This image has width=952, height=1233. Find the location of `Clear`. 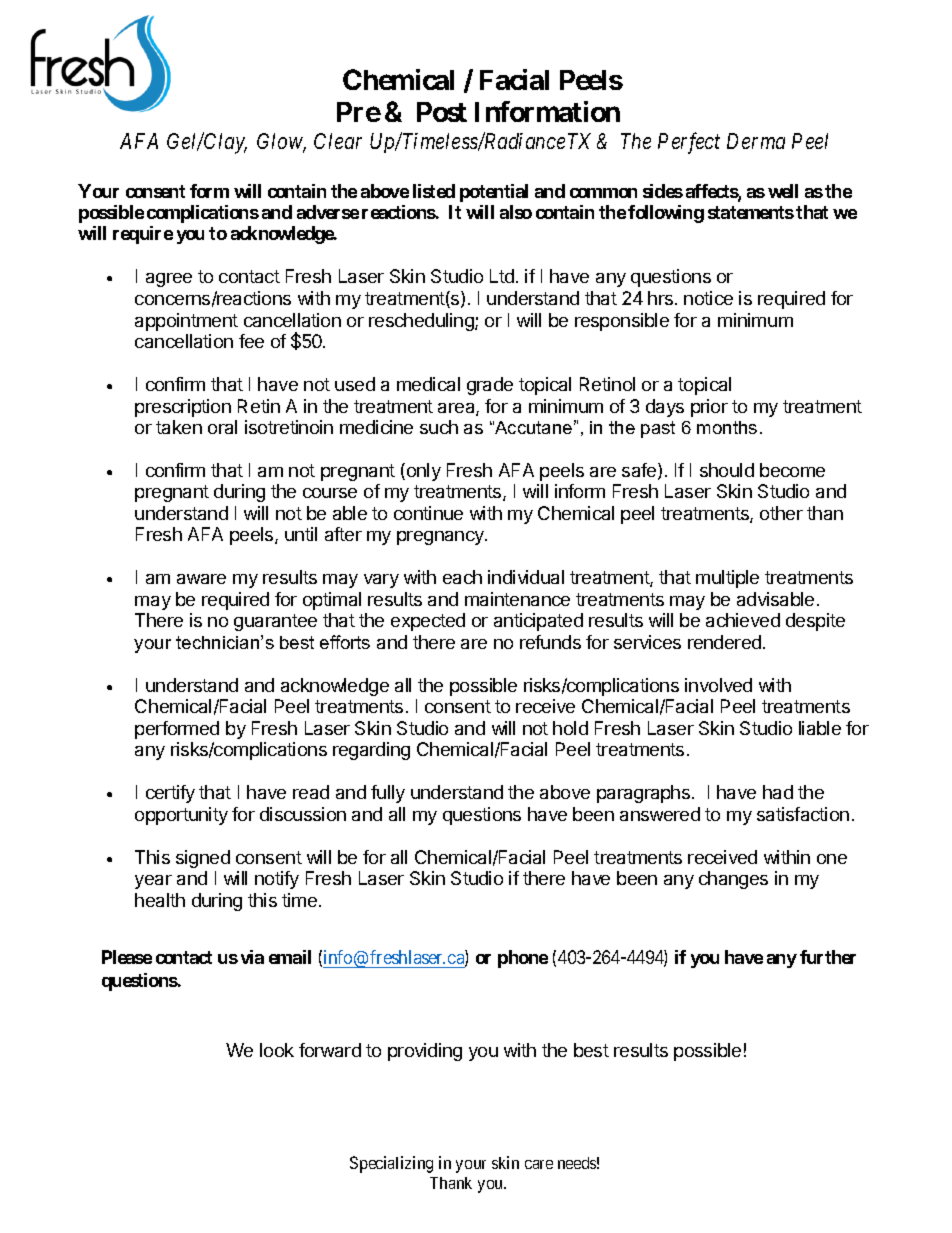

Clear is located at coordinates (338, 141).
